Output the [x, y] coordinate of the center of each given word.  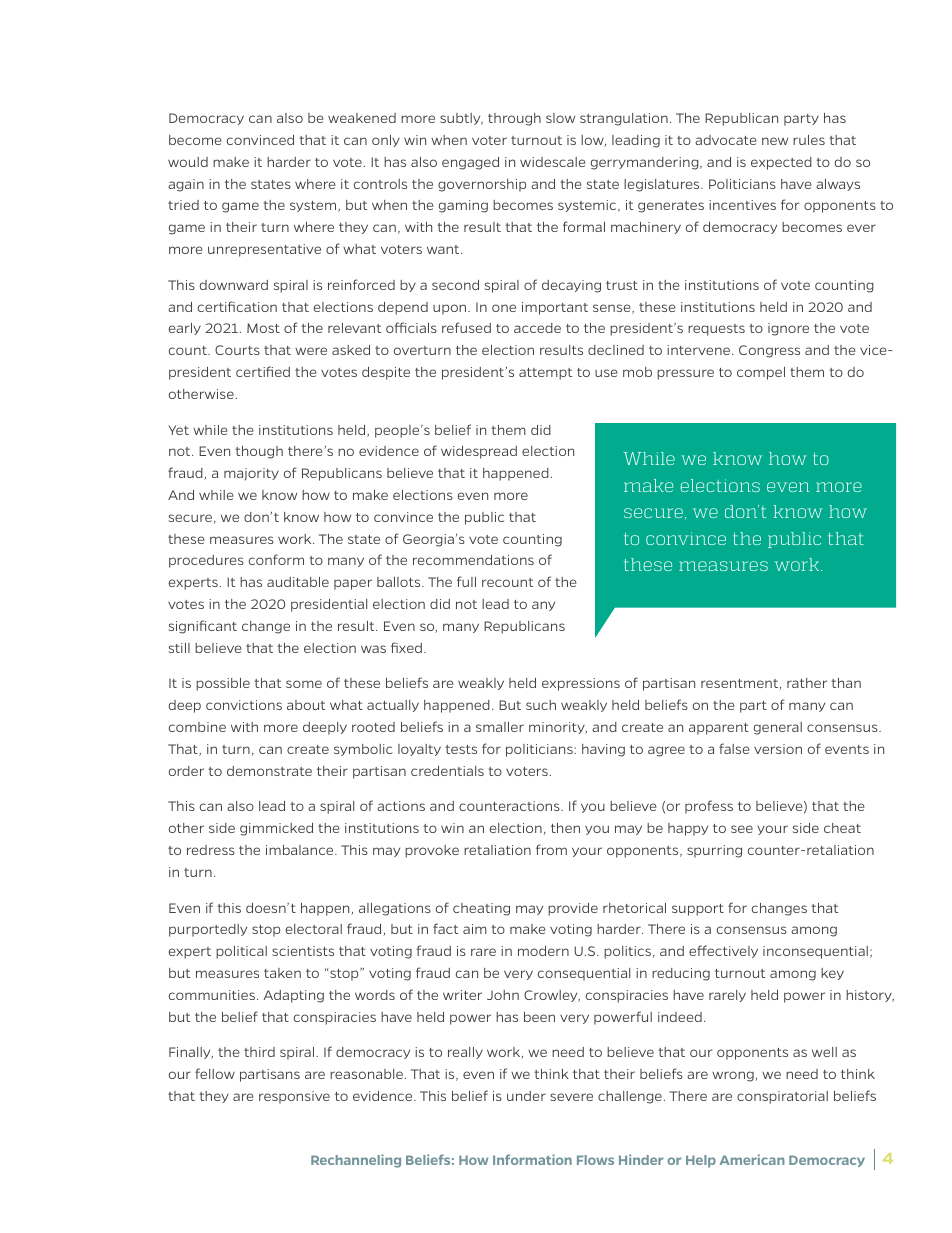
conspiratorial [782, 1097]
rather [807, 683]
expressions [581, 684]
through [514, 119]
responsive [294, 1097]
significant [203, 627]
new [775, 141]
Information [532, 1159]
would [188, 162]
